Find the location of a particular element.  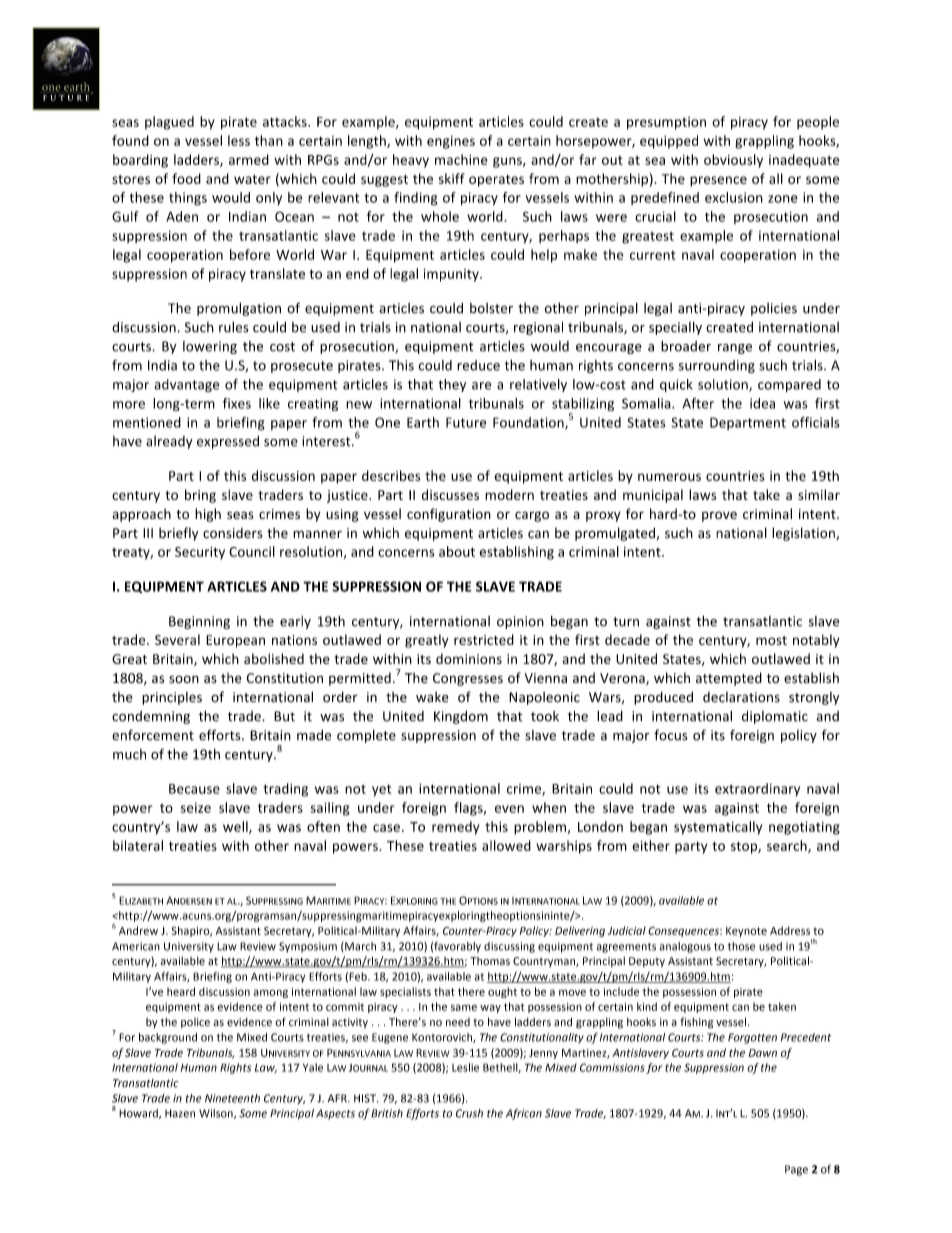

crucial is located at coordinates (655, 216).
